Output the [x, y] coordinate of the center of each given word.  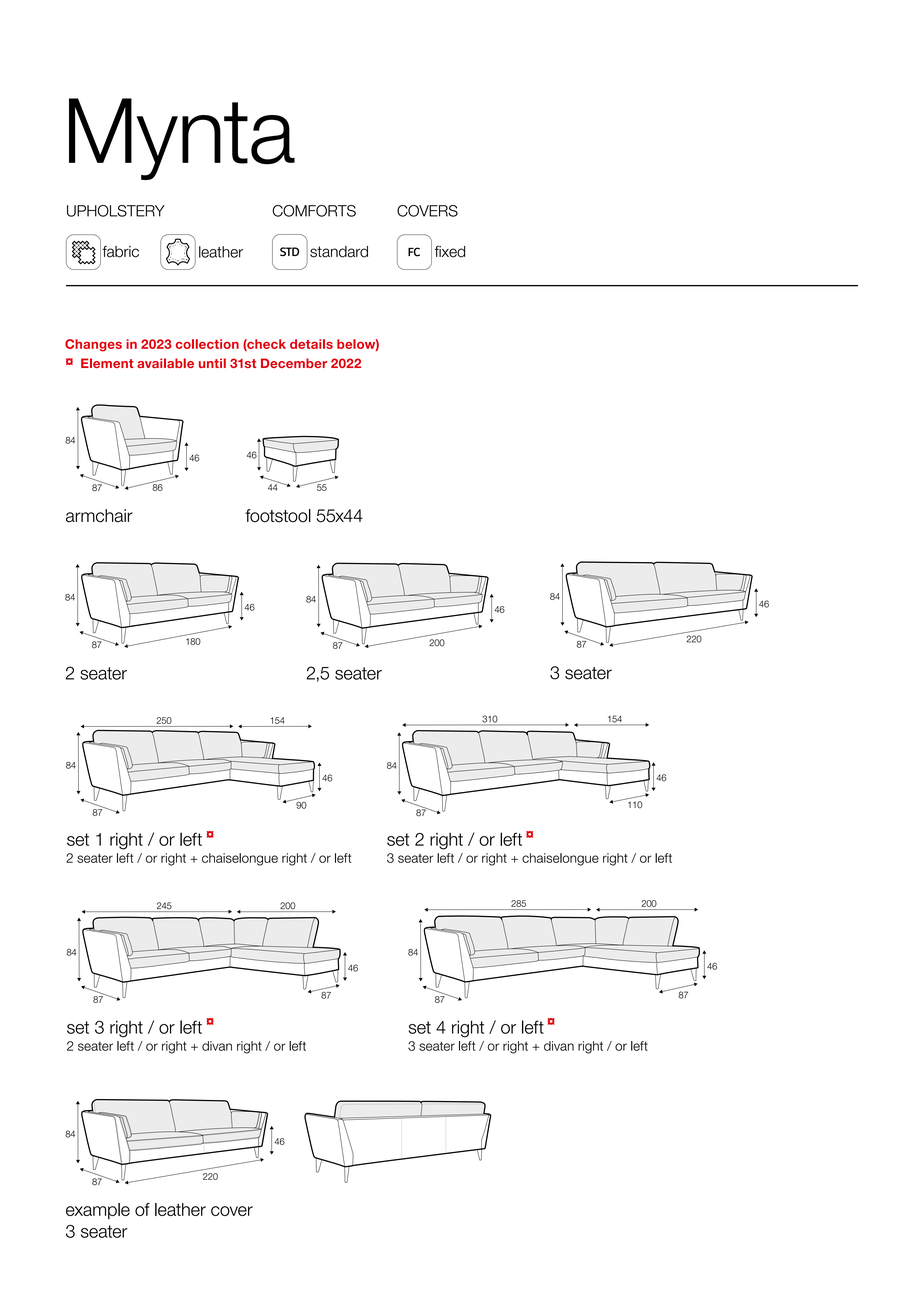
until [212, 363]
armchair [99, 516]
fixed [450, 252]
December [294, 363]
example [98, 1211]
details [311, 344]
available [165, 363]
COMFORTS [314, 211]
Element [107, 363]
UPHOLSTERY [116, 211]
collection [207, 344]
